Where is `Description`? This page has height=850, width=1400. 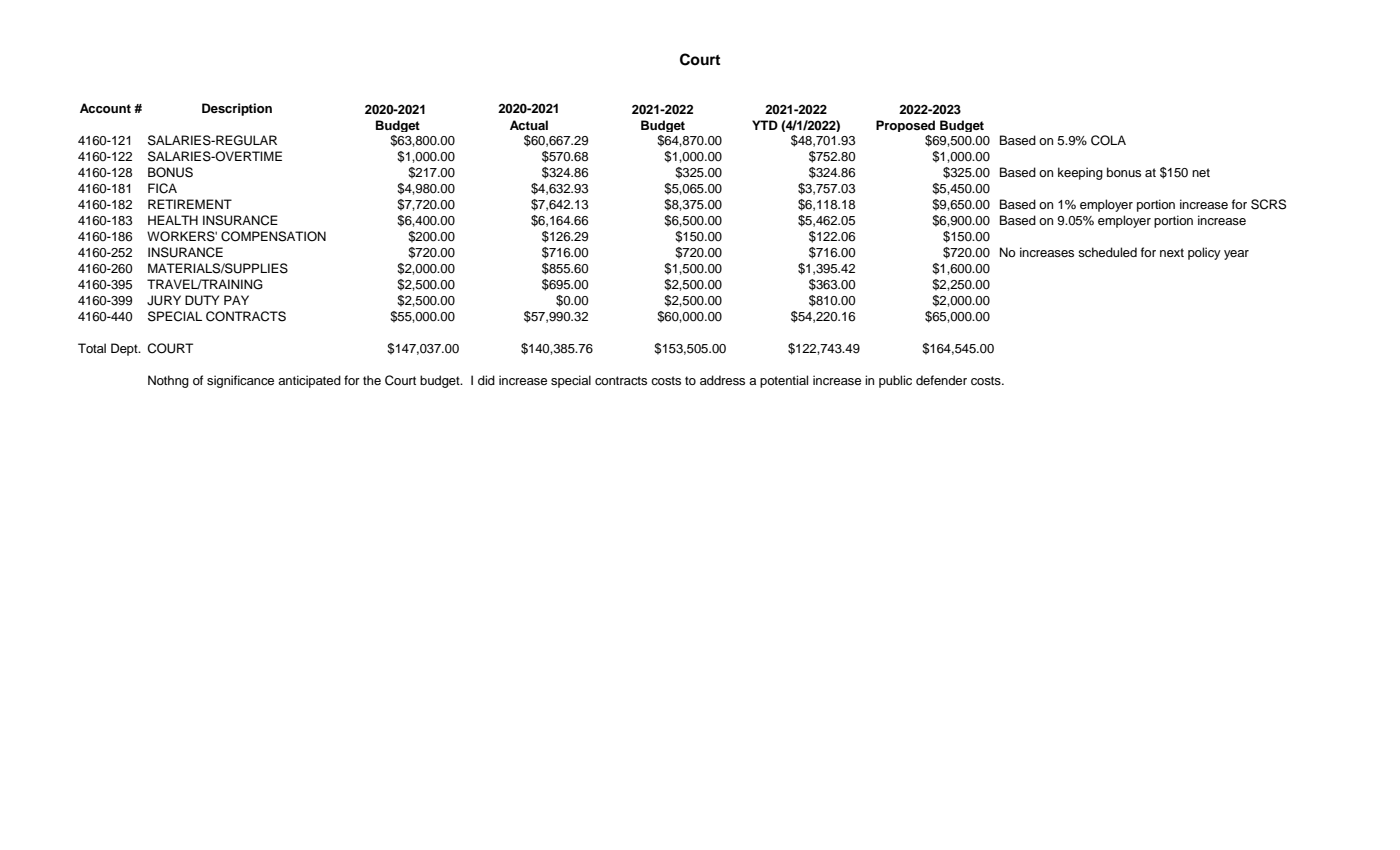 Description is located at coordinates (237, 109).
